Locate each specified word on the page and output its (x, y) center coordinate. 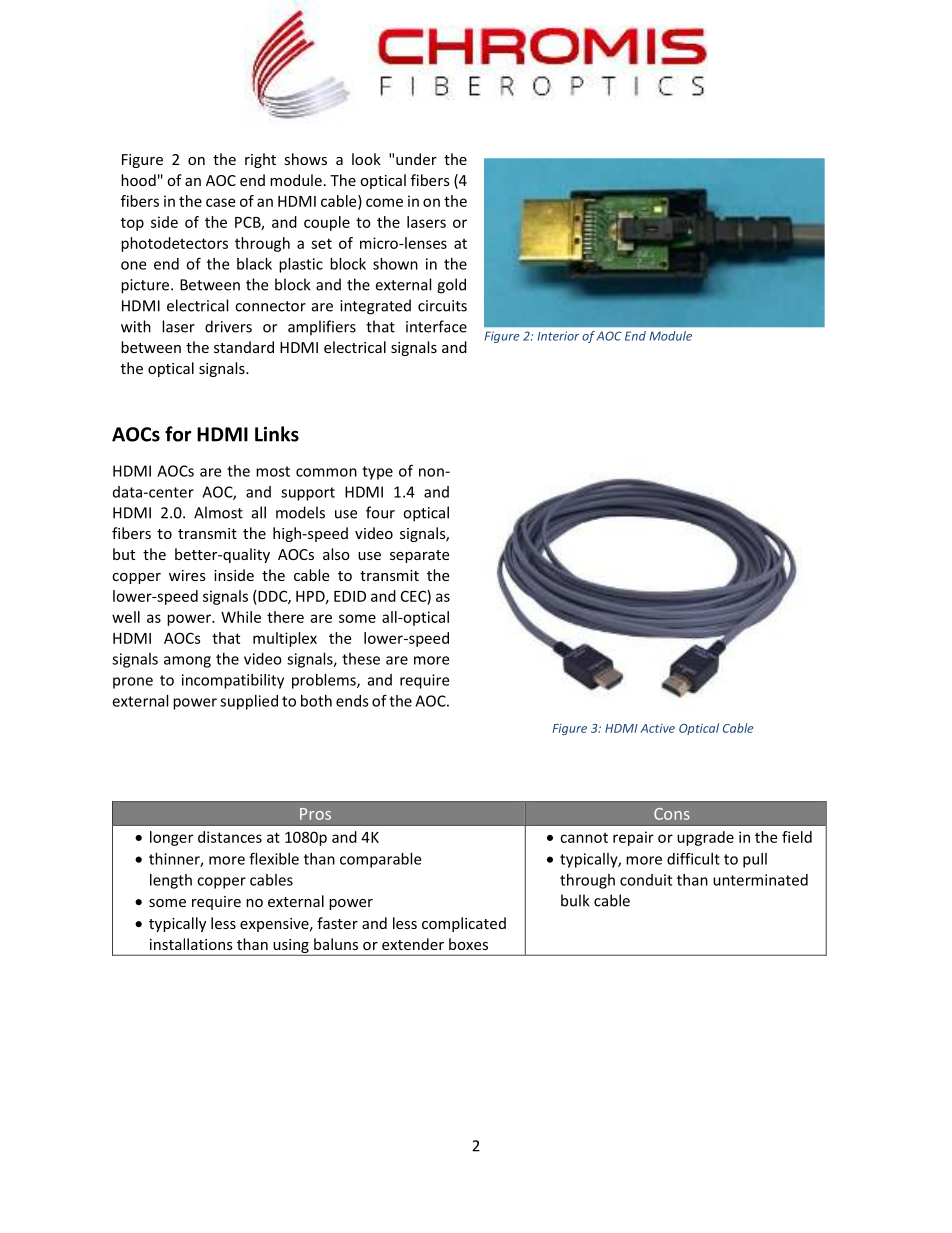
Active (657, 728)
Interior (558, 336)
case (220, 202)
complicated (464, 924)
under (416, 159)
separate (419, 556)
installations (191, 944)
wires (187, 575)
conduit (646, 880)
